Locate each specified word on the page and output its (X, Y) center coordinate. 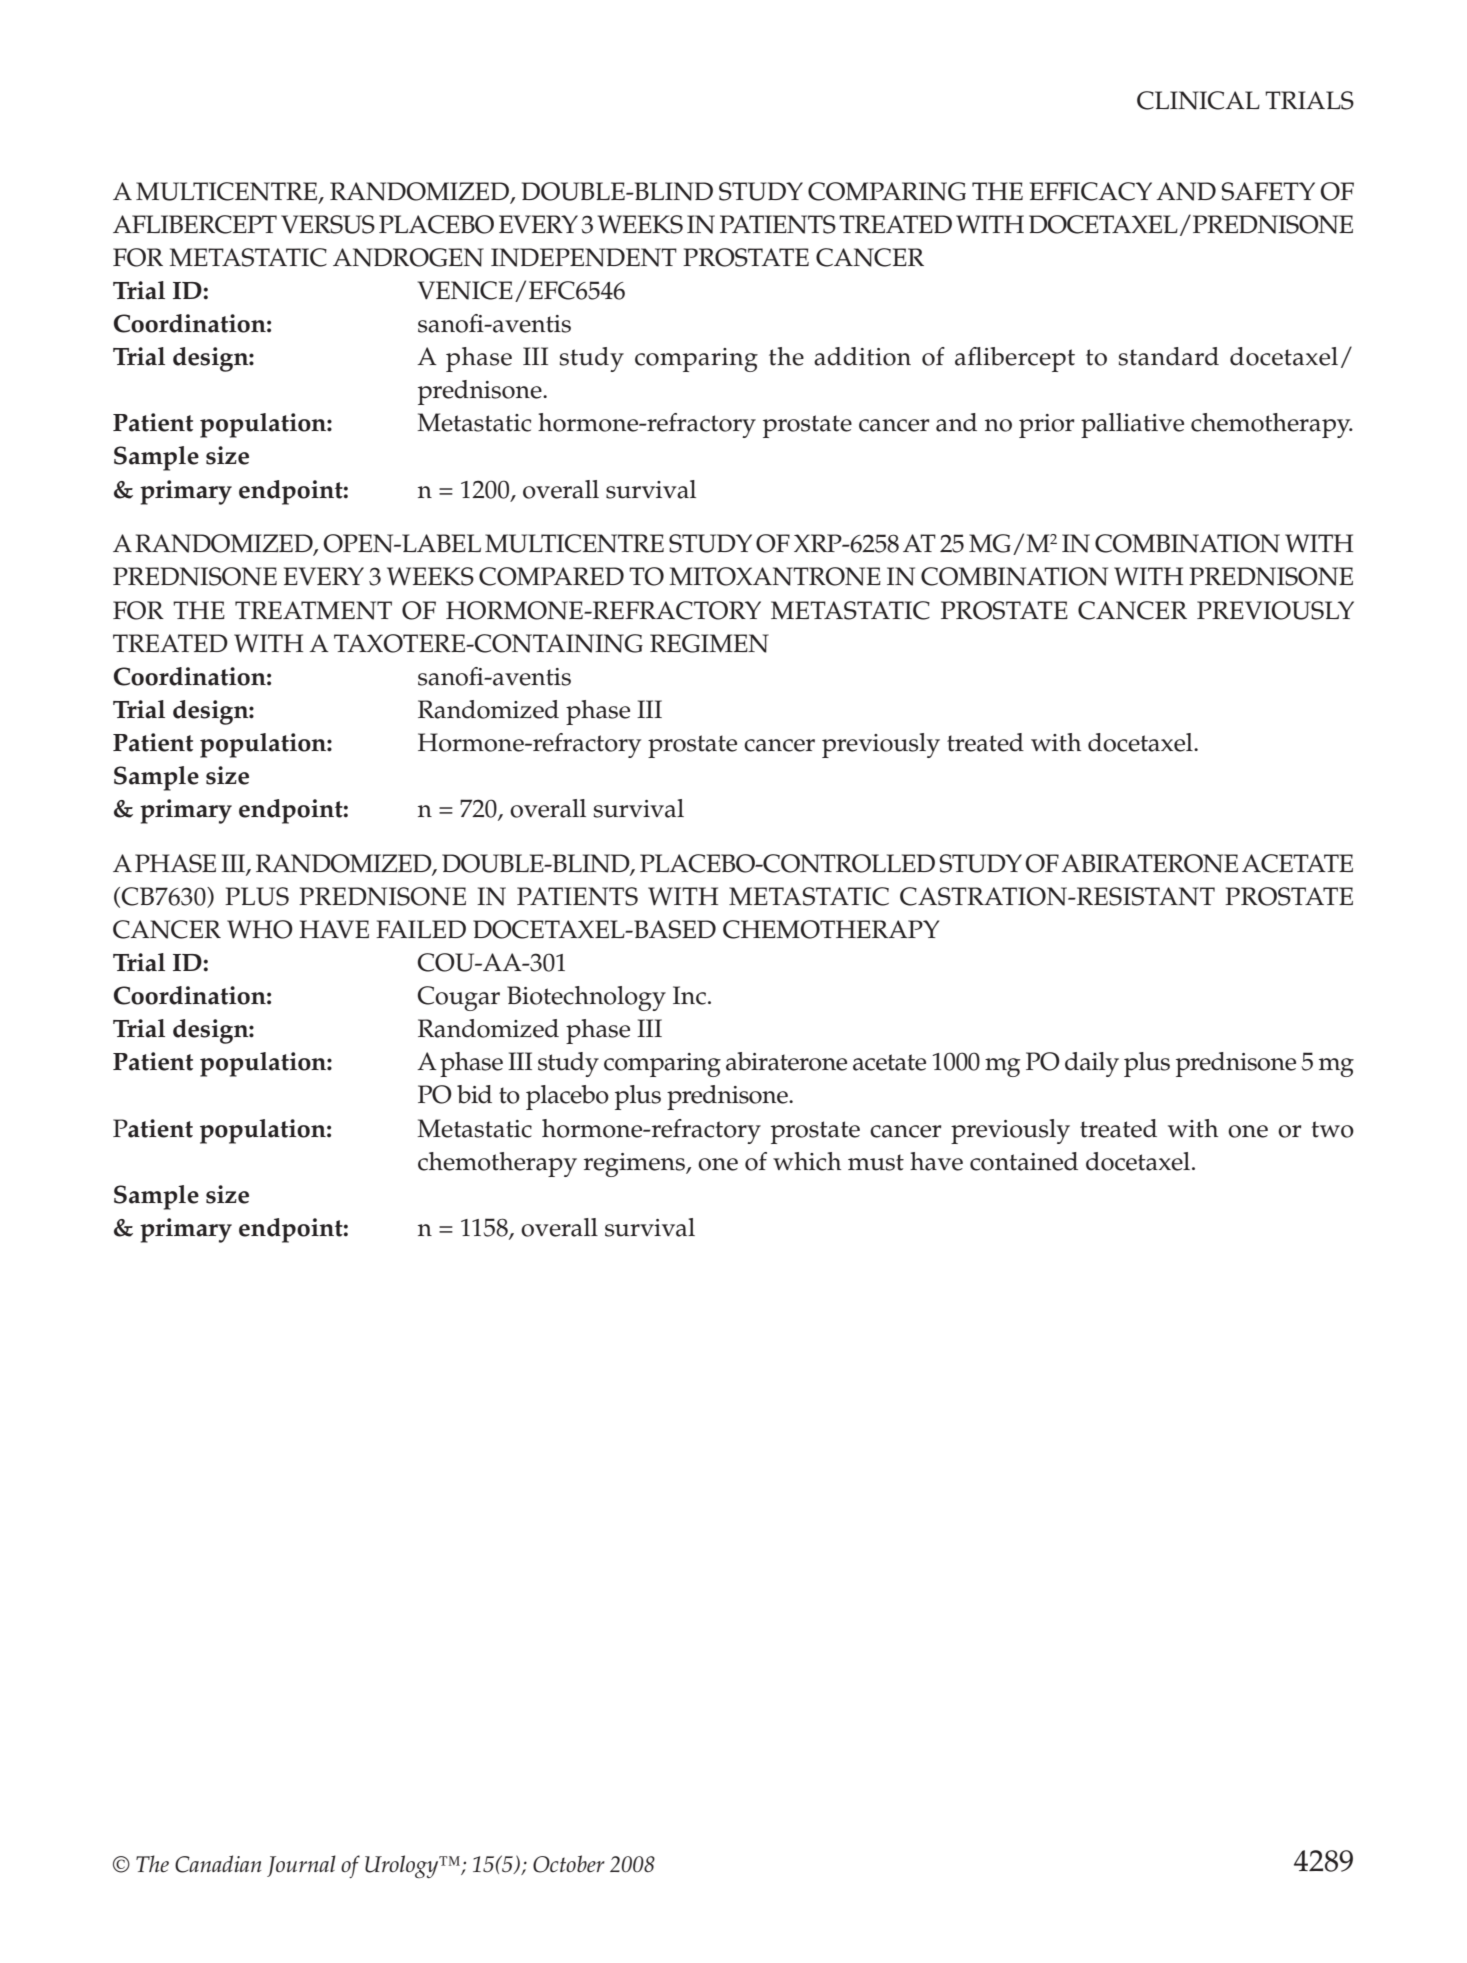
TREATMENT (313, 610)
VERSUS (328, 224)
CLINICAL (1198, 100)
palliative (1132, 425)
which (807, 1161)
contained (1024, 1161)
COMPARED (551, 576)
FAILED (421, 929)
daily (1092, 1064)
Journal (301, 1866)
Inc (689, 995)
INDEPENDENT (584, 257)
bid (474, 1094)
